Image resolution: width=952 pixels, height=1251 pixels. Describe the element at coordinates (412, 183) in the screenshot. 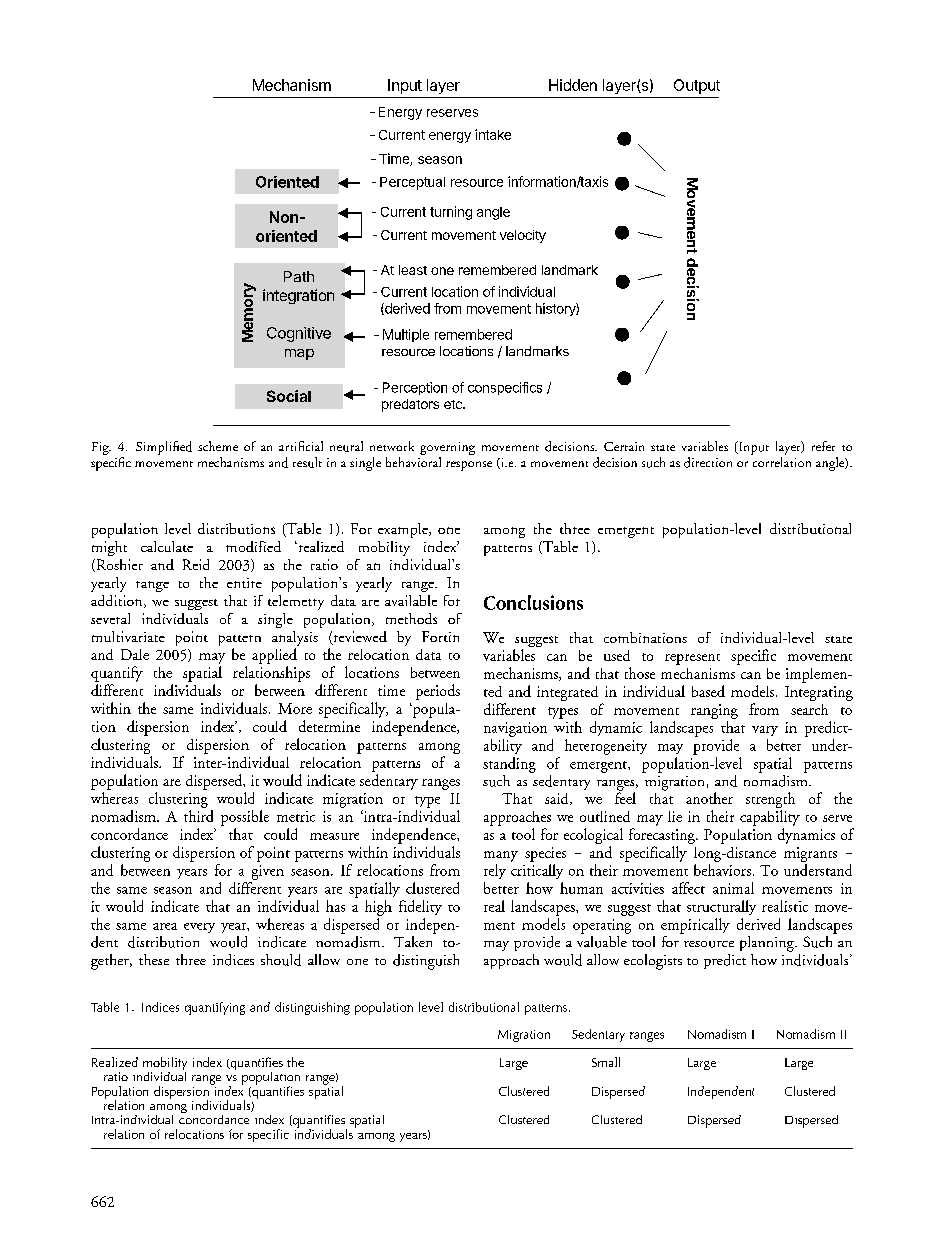

I see `Perceptual` at that location.
